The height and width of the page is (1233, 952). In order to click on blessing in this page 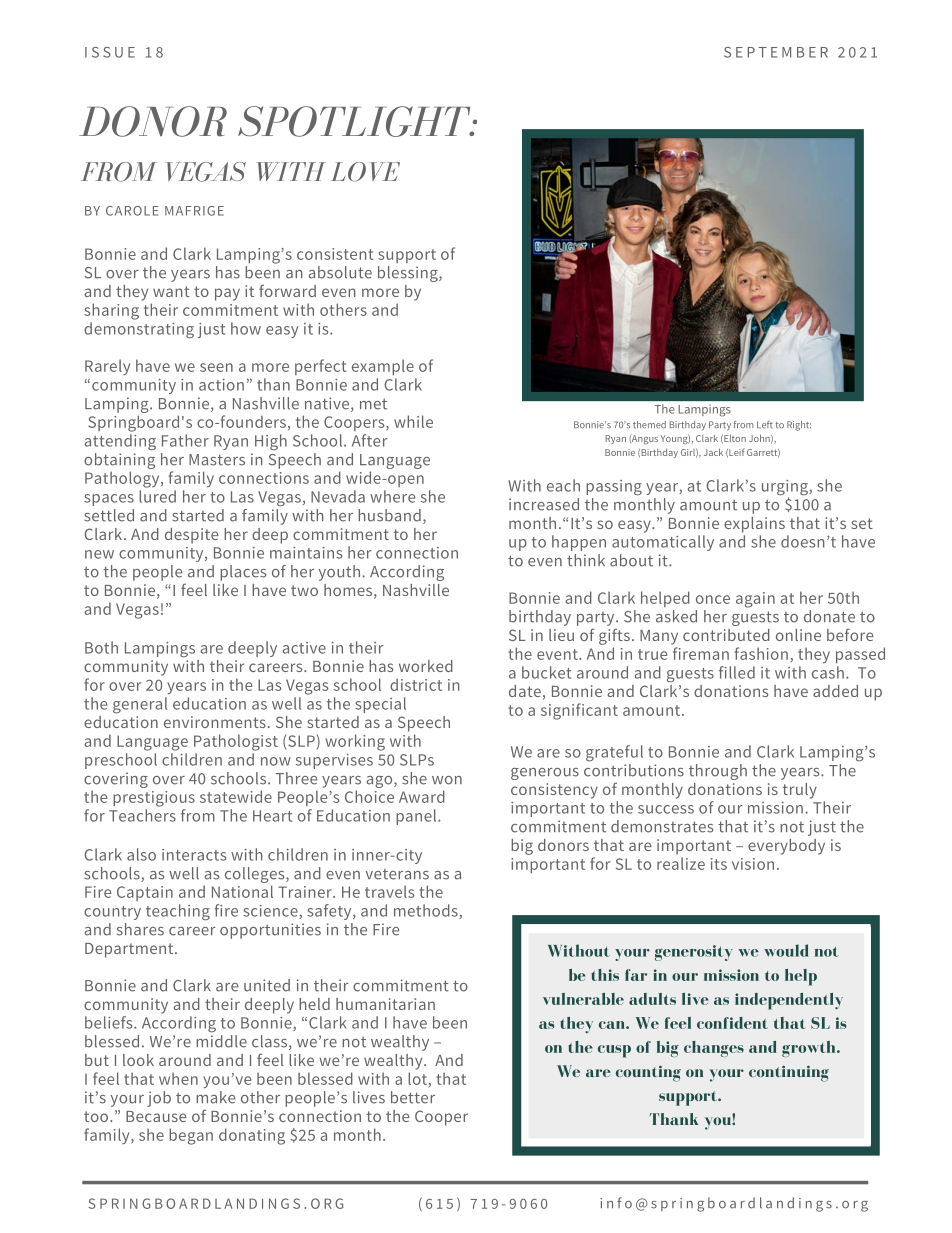, I will do `click(409, 274)`.
